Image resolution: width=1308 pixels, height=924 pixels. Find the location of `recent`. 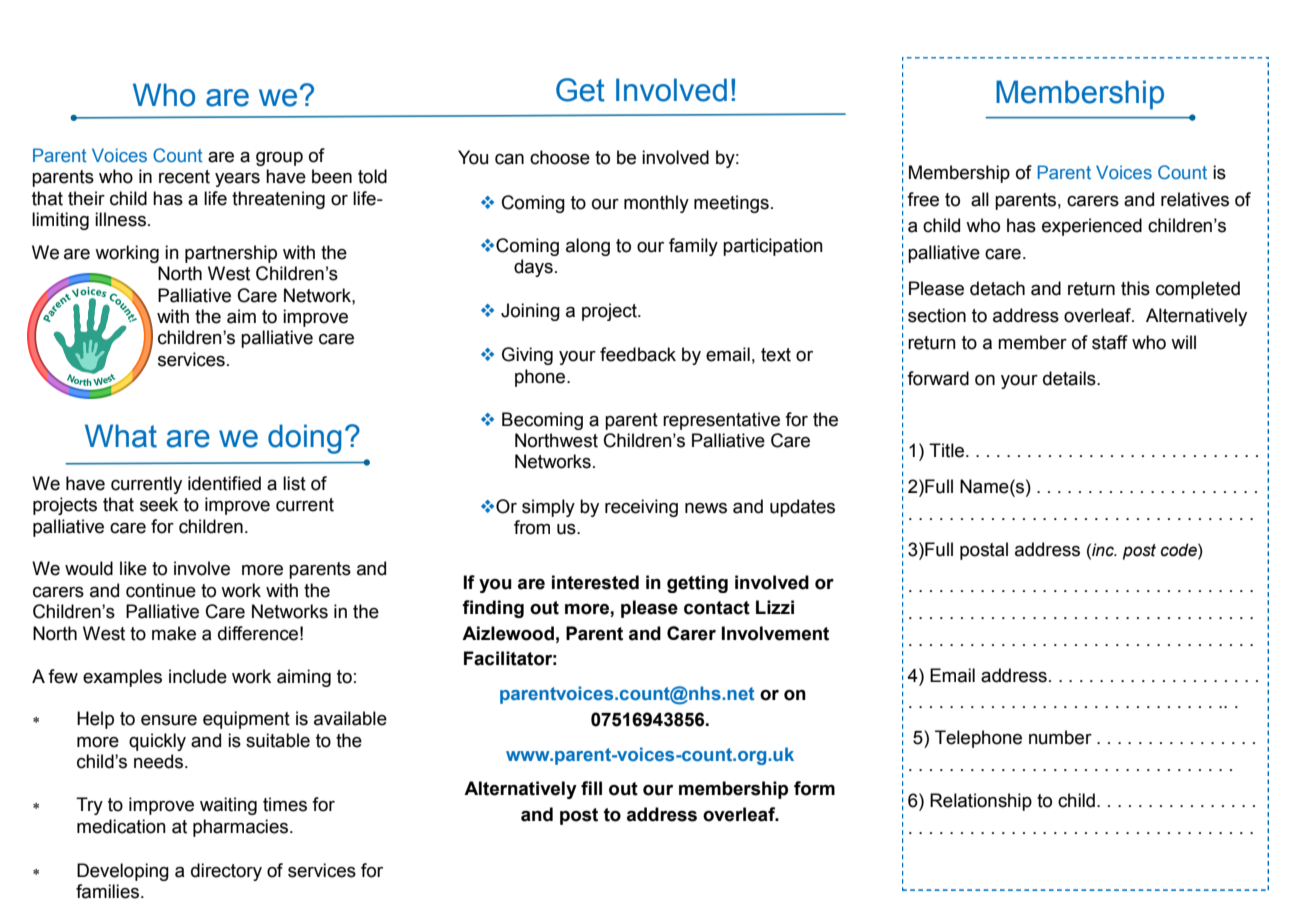

recent is located at coordinates (184, 177).
